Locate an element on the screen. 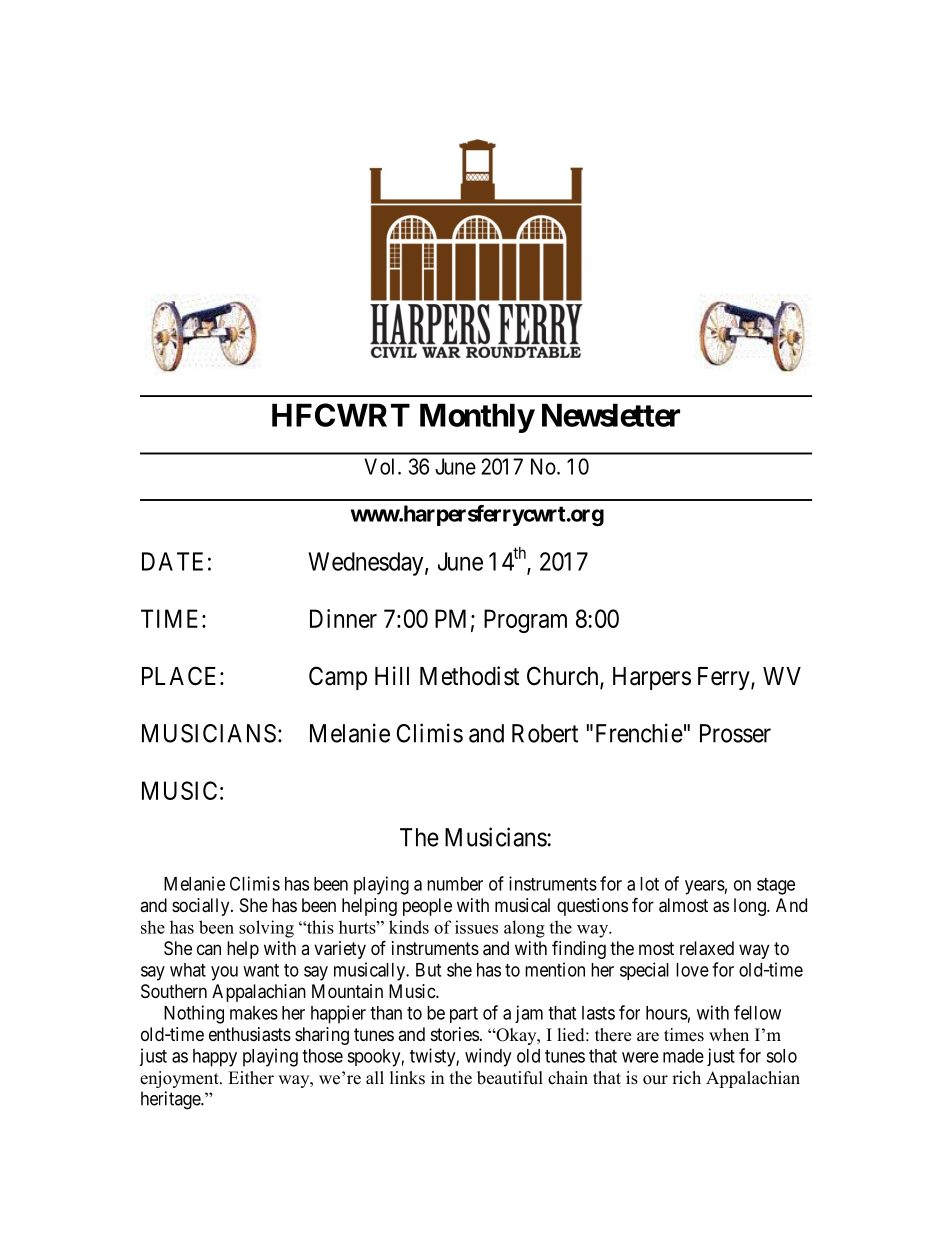 Image resolution: width=952 pixels, height=1233 pixels. Robert is located at coordinates (545, 733).
